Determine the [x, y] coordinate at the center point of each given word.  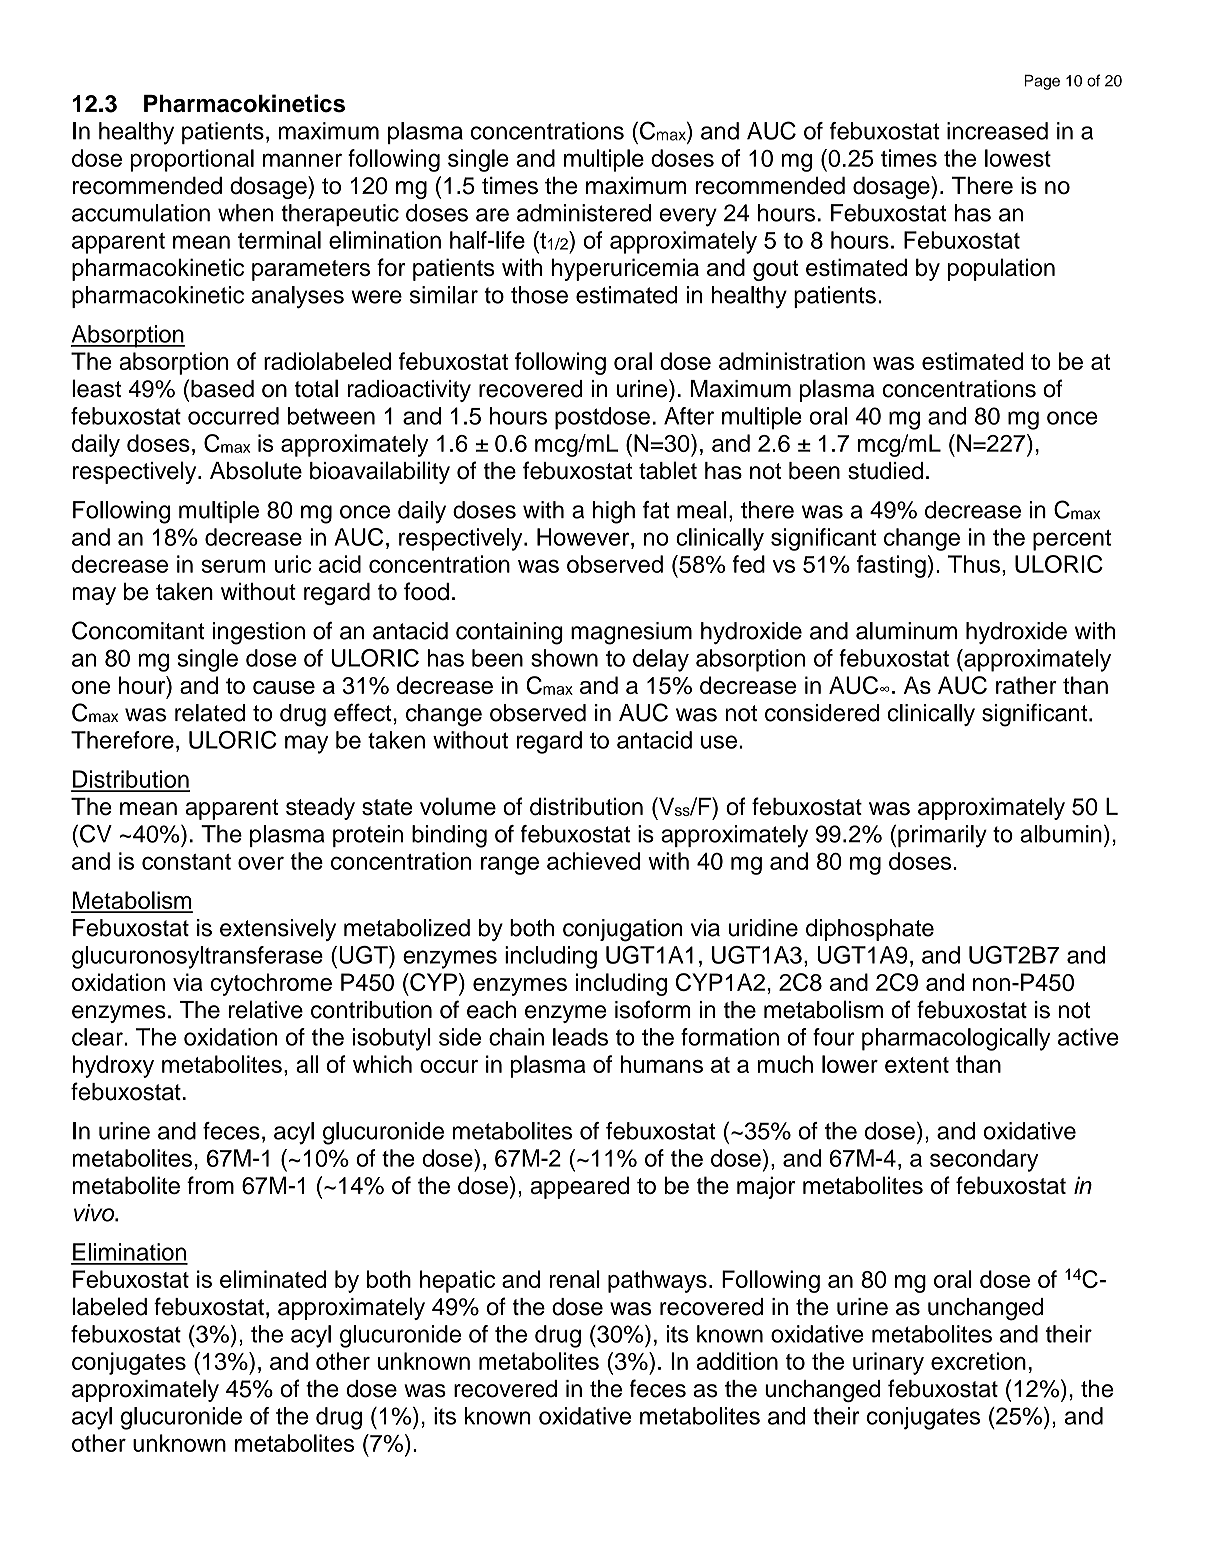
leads [580, 1037]
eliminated [273, 1279]
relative [266, 1009]
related [210, 713]
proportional [192, 160]
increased [997, 131]
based [222, 389]
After [689, 416]
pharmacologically [956, 1039]
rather [1026, 685]
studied [885, 471]
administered [584, 213]
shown [564, 658]
